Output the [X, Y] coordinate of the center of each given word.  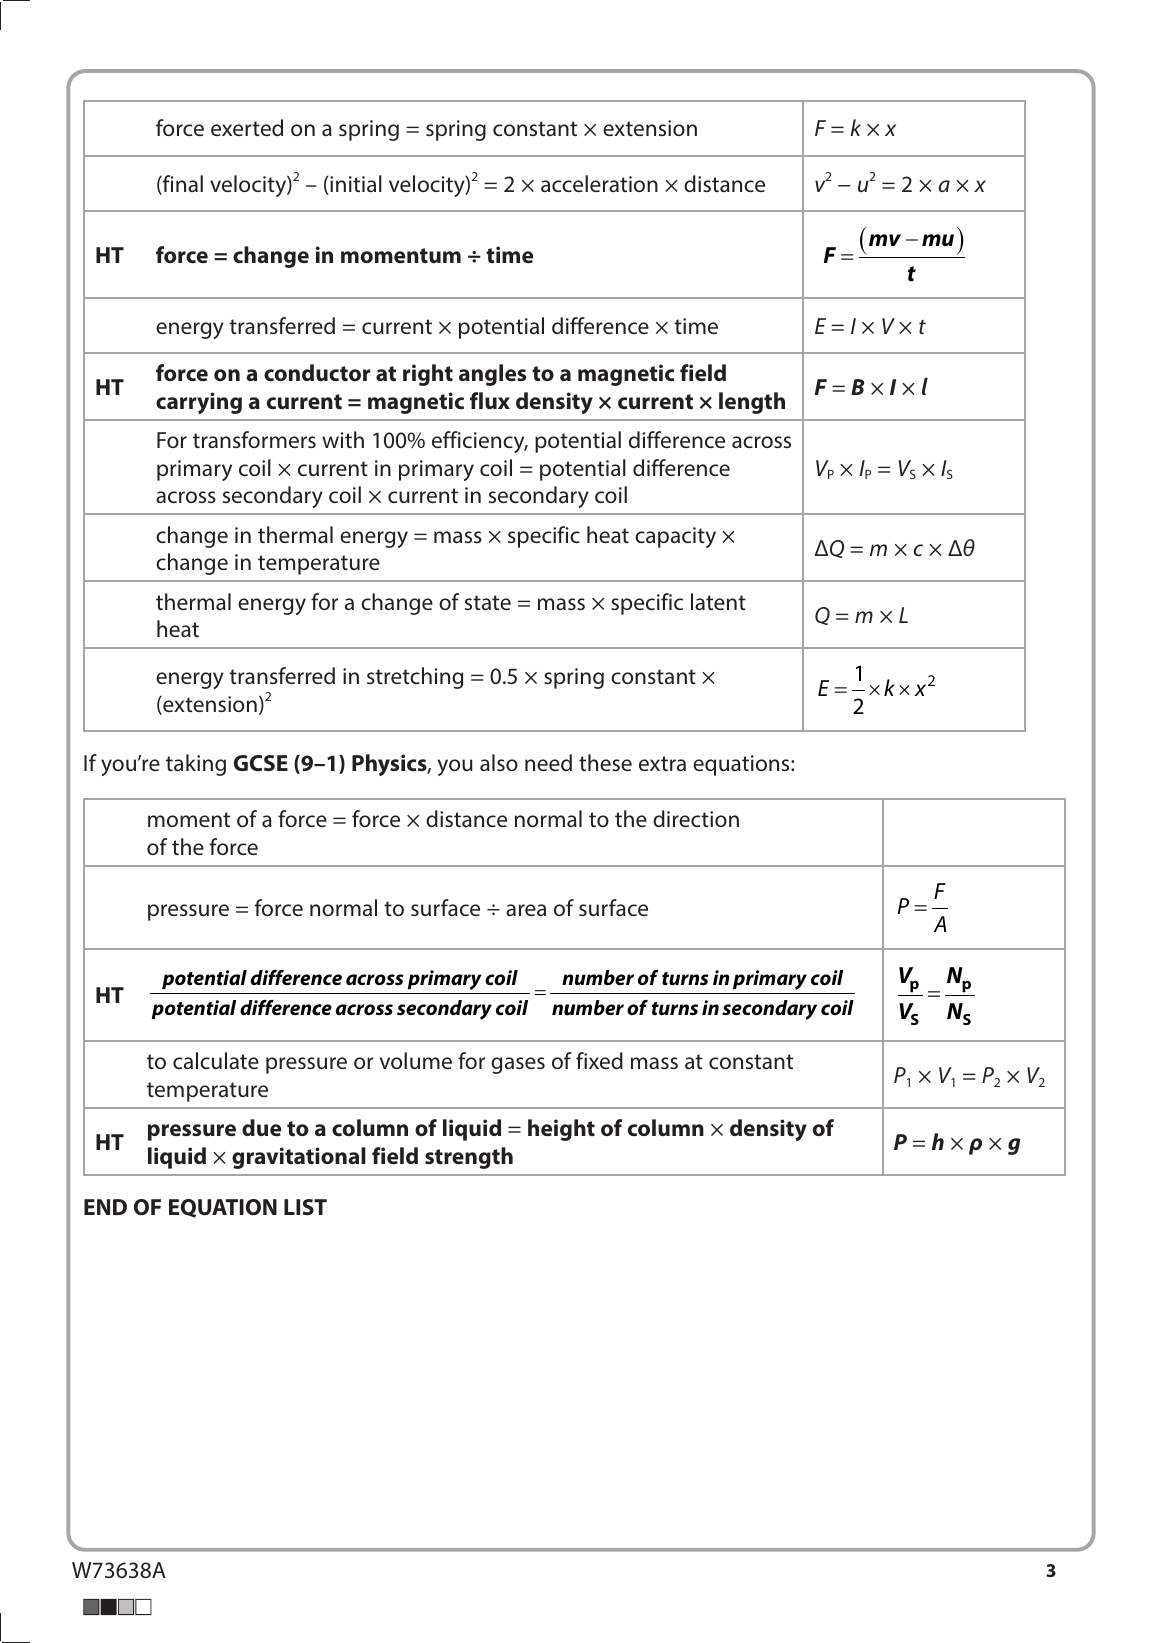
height [561, 1130]
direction [696, 818]
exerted [247, 127]
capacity [675, 537]
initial [355, 185]
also [499, 762]
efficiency [479, 442]
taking [196, 765]
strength [469, 1158]
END [105, 1207]
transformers [254, 439]
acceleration [599, 183]
